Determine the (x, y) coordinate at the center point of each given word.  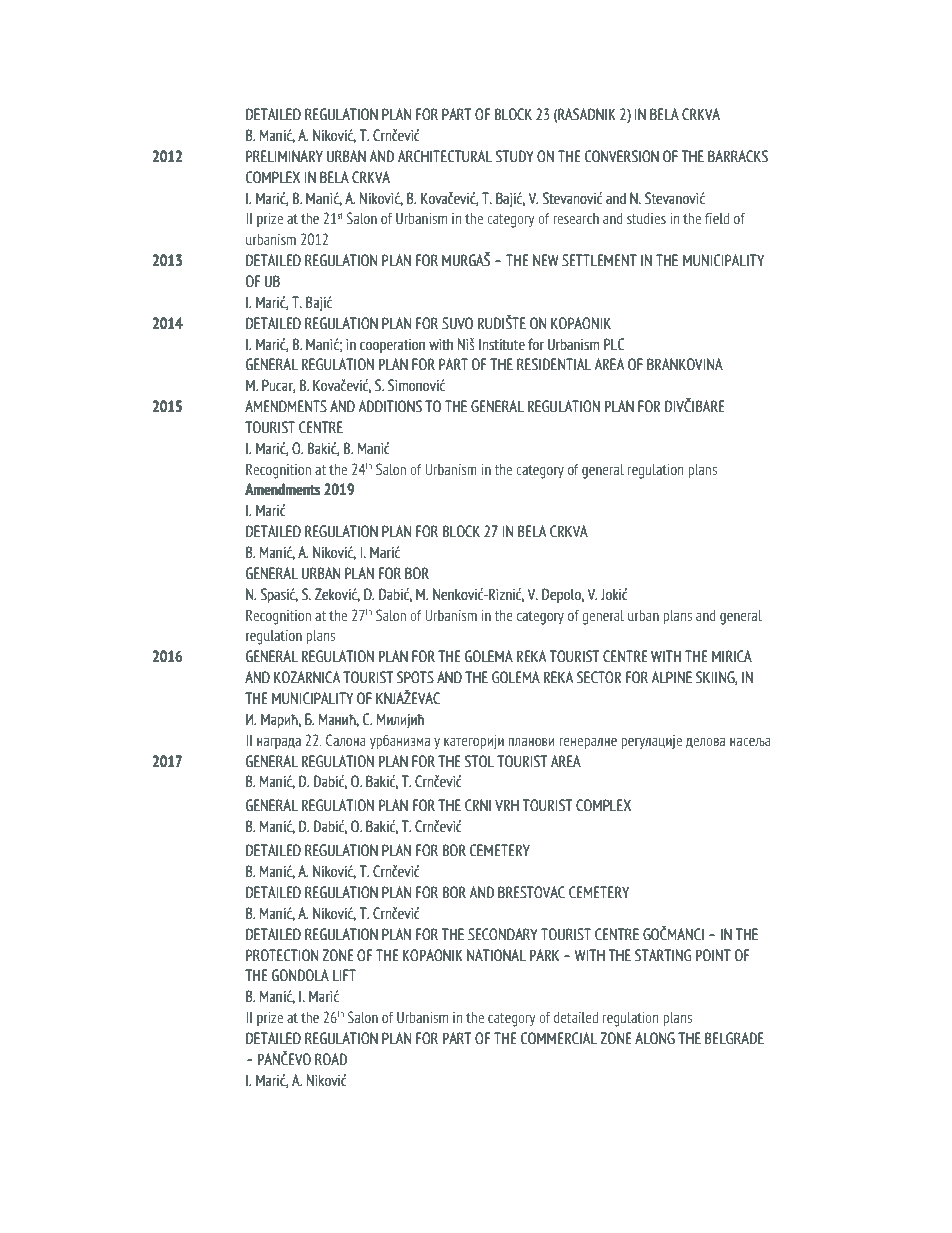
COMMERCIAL (559, 1038)
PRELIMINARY (284, 156)
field (717, 218)
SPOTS (415, 677)
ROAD (331, 1059)
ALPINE (671, 677)
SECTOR (599, 677)
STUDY (515, 156)
